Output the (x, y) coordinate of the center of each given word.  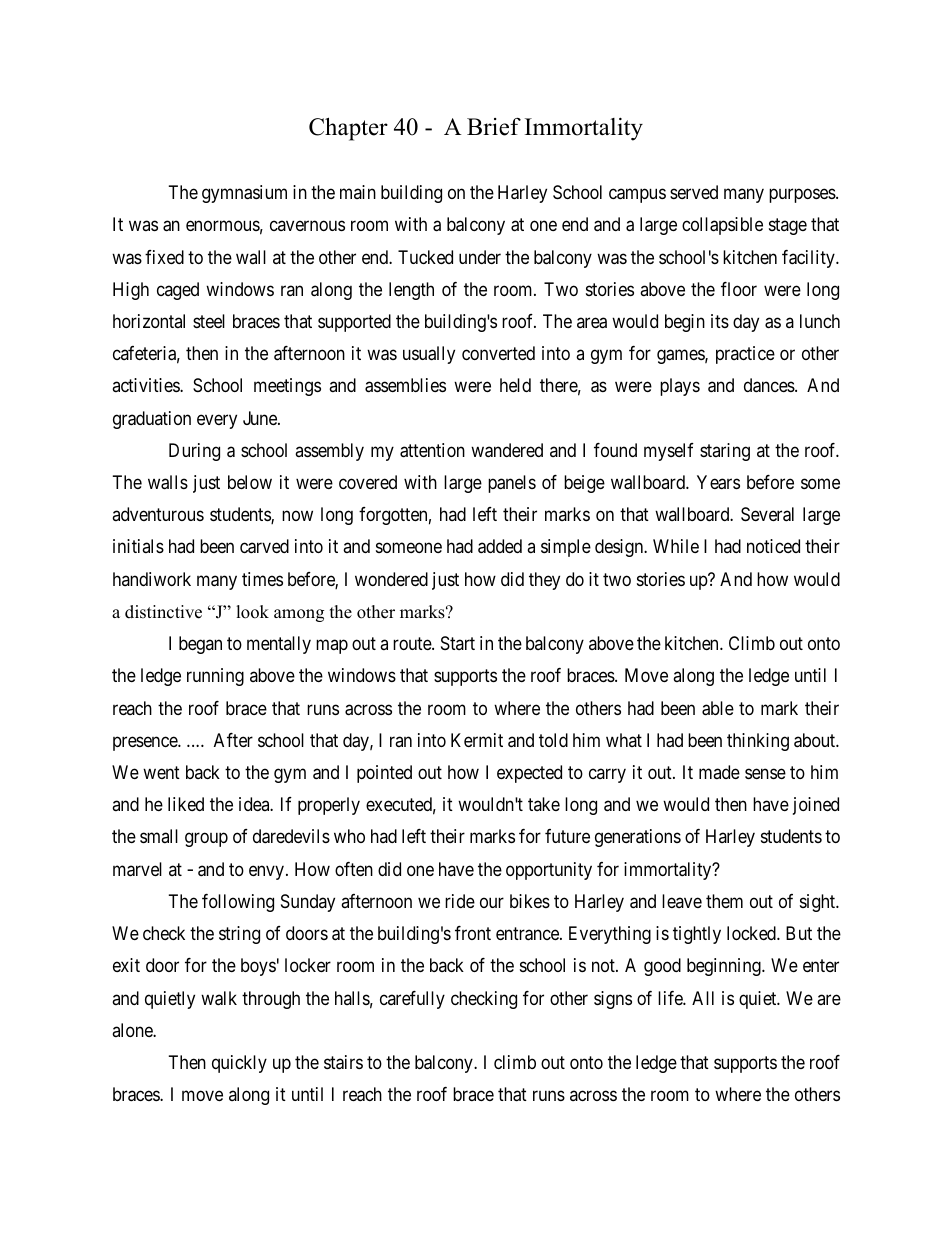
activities (146, 385)
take (544, 804)
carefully (412, 1000)
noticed (773, 546)
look (252, 612)
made (719, 772)
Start (458, 643)
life (671, 998)
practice (745, 355)
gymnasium (244, 194)
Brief (494, 127)
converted (498, 353)
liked (186, 804)
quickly (239, 1064)
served (694, 192)
